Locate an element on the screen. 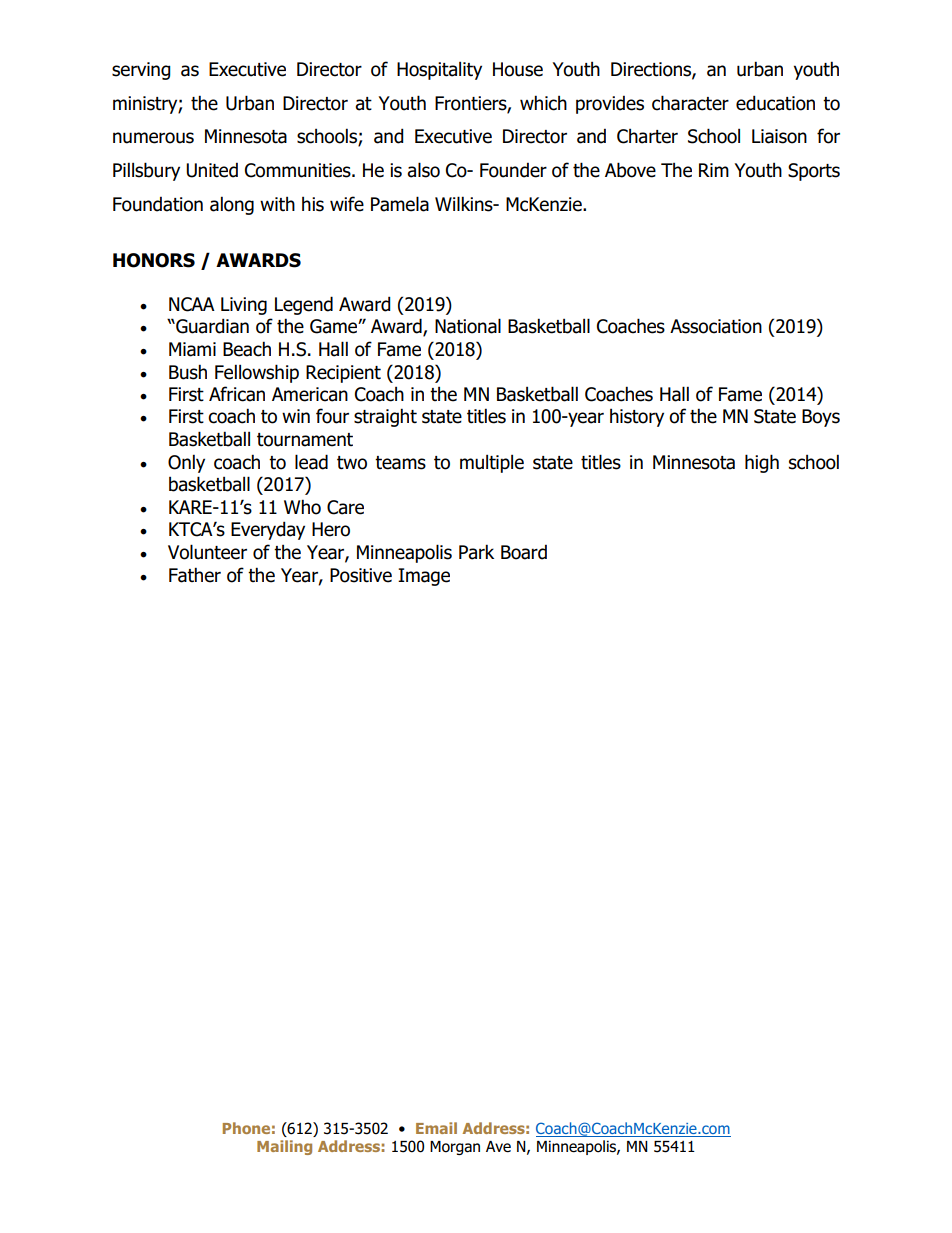 The width and height of the screenshot is (952, 1233). high is located at coordinates (762, 463).
